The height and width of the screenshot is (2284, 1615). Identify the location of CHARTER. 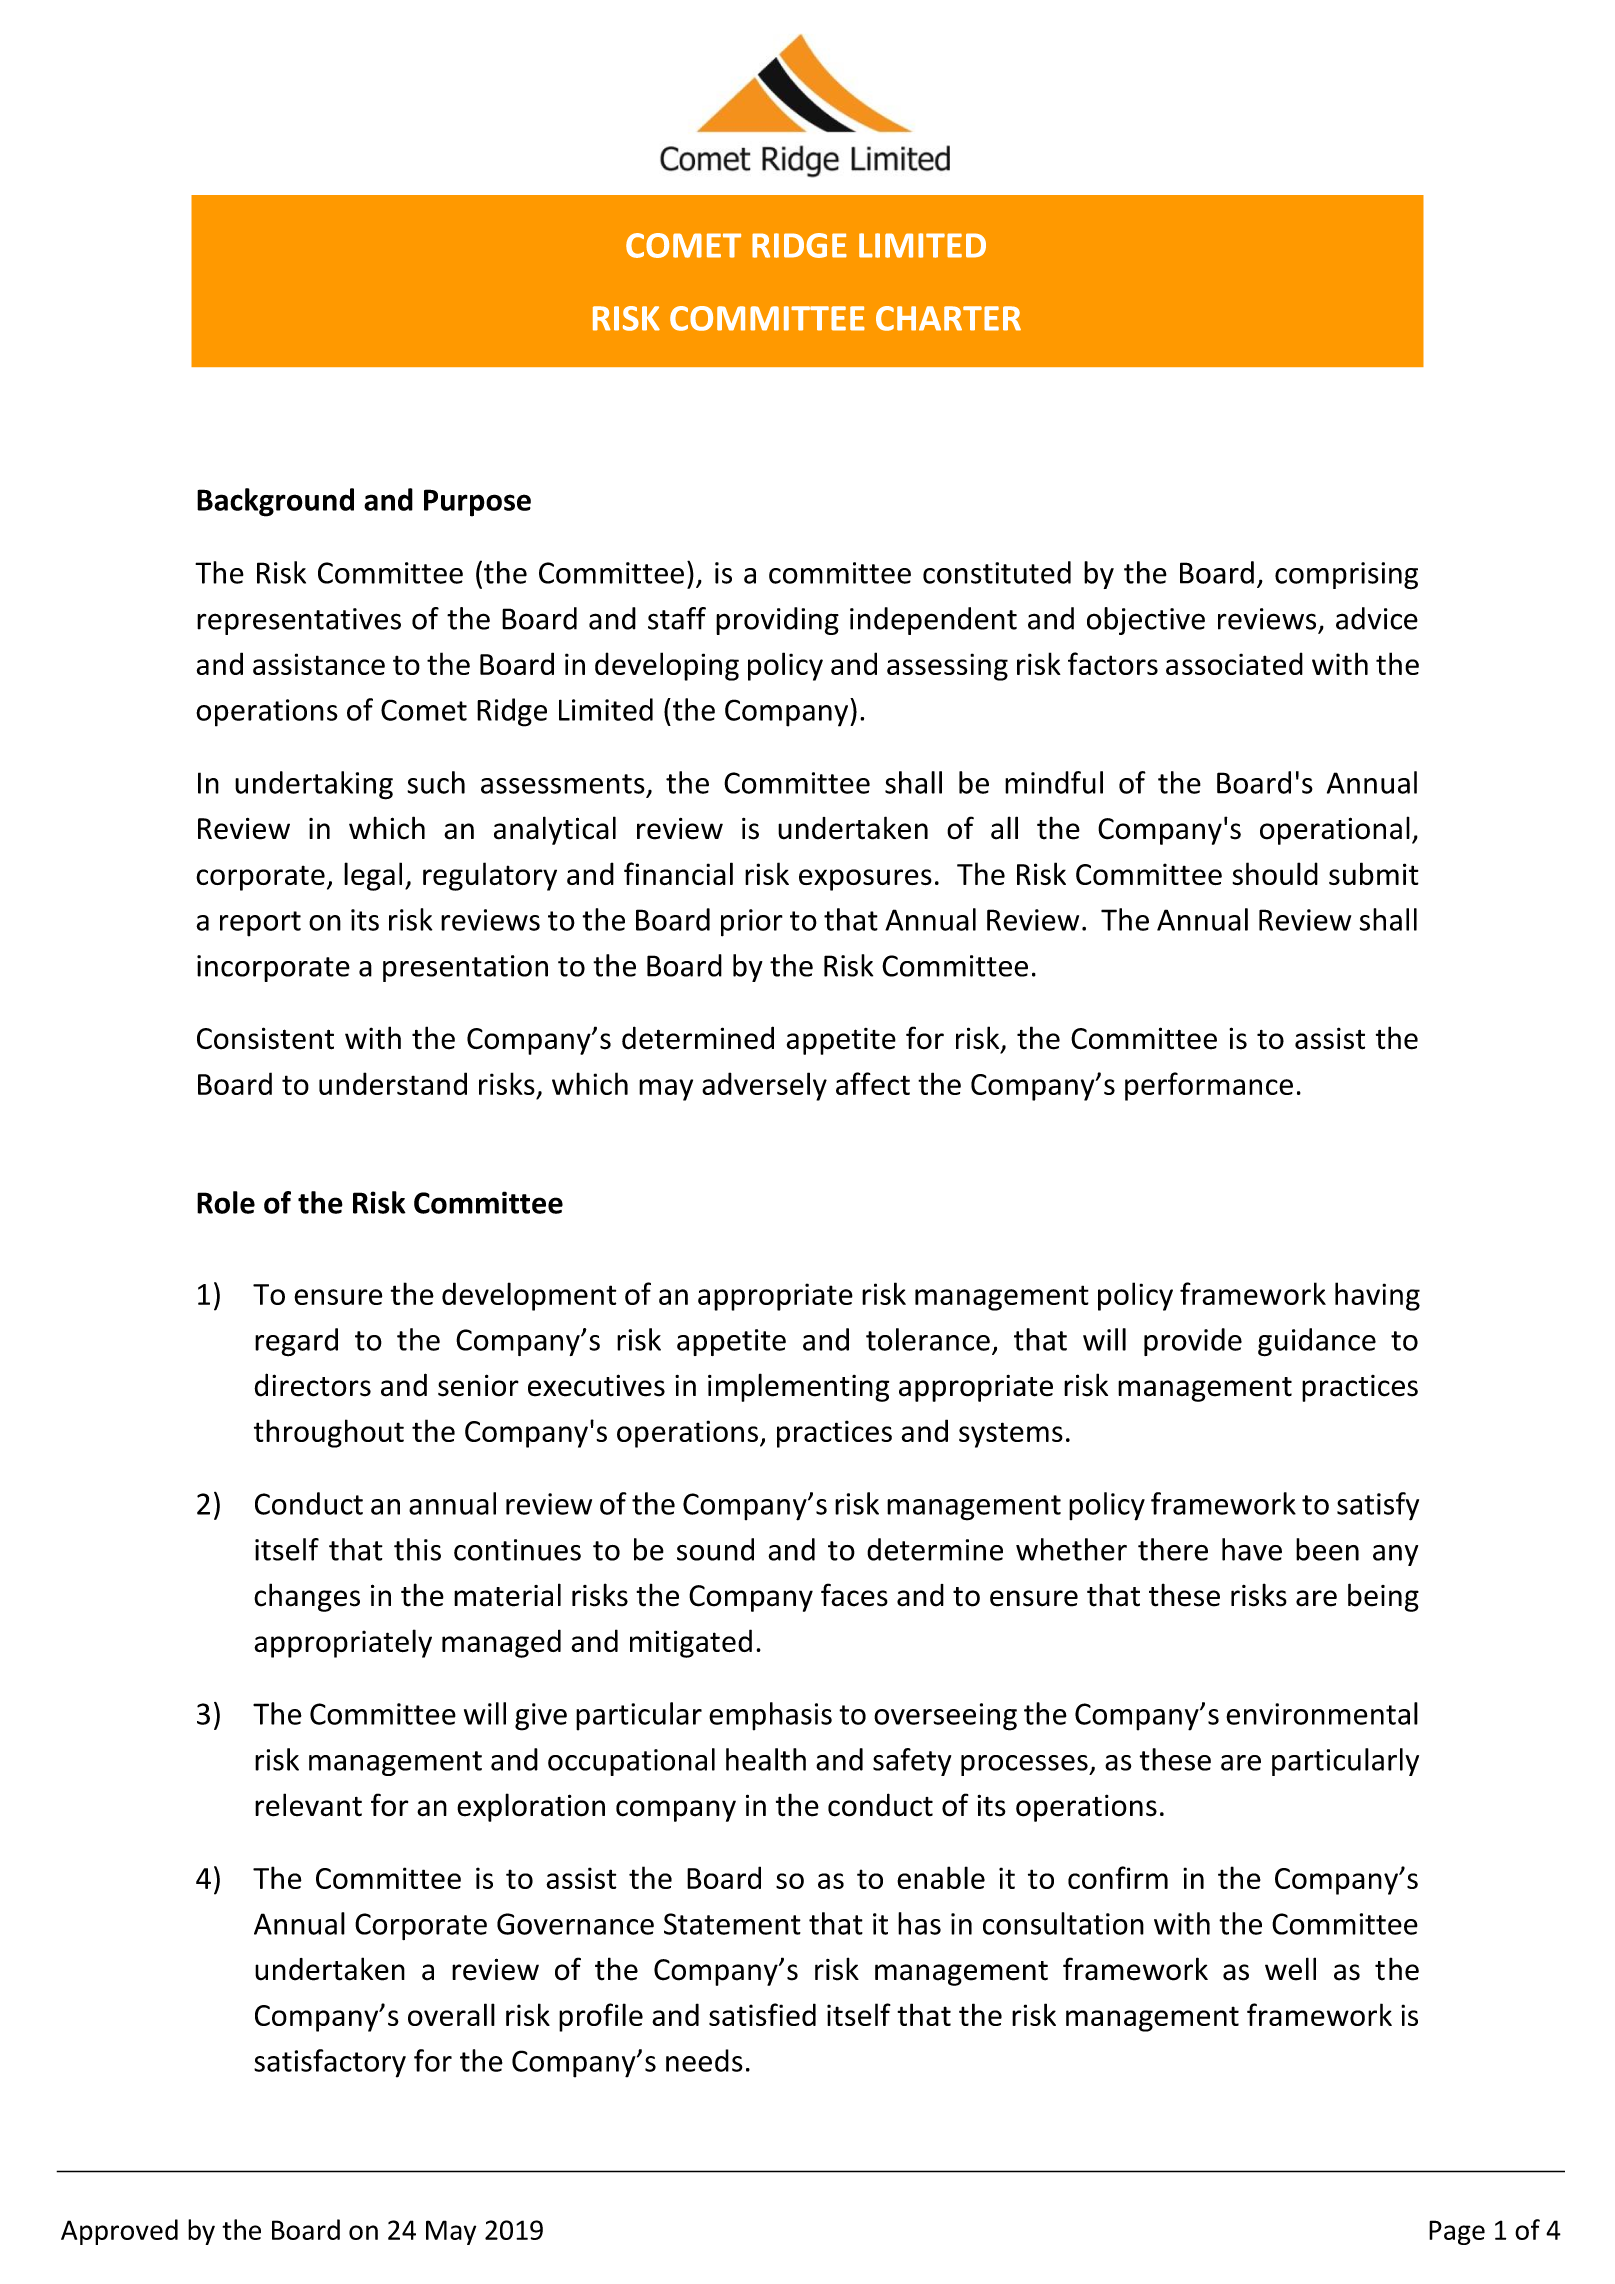
(948, 318).
